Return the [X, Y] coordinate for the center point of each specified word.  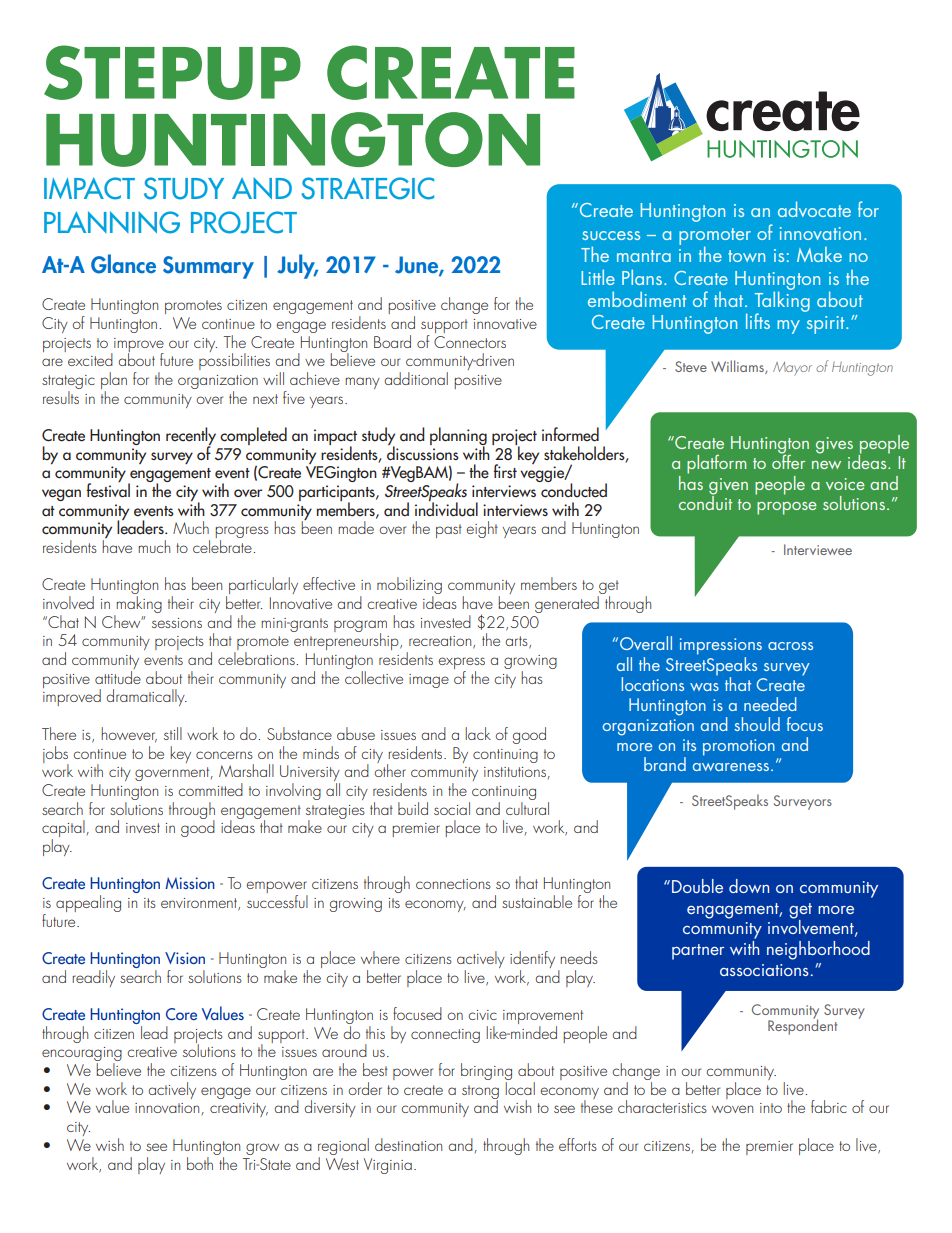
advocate [814, 209]
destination [408, 1144]
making [138, 606]
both [201, 1162]
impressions [721, 646]
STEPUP [172, 72]
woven [732, 1109]
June [417, 266]
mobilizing [409, 587]
